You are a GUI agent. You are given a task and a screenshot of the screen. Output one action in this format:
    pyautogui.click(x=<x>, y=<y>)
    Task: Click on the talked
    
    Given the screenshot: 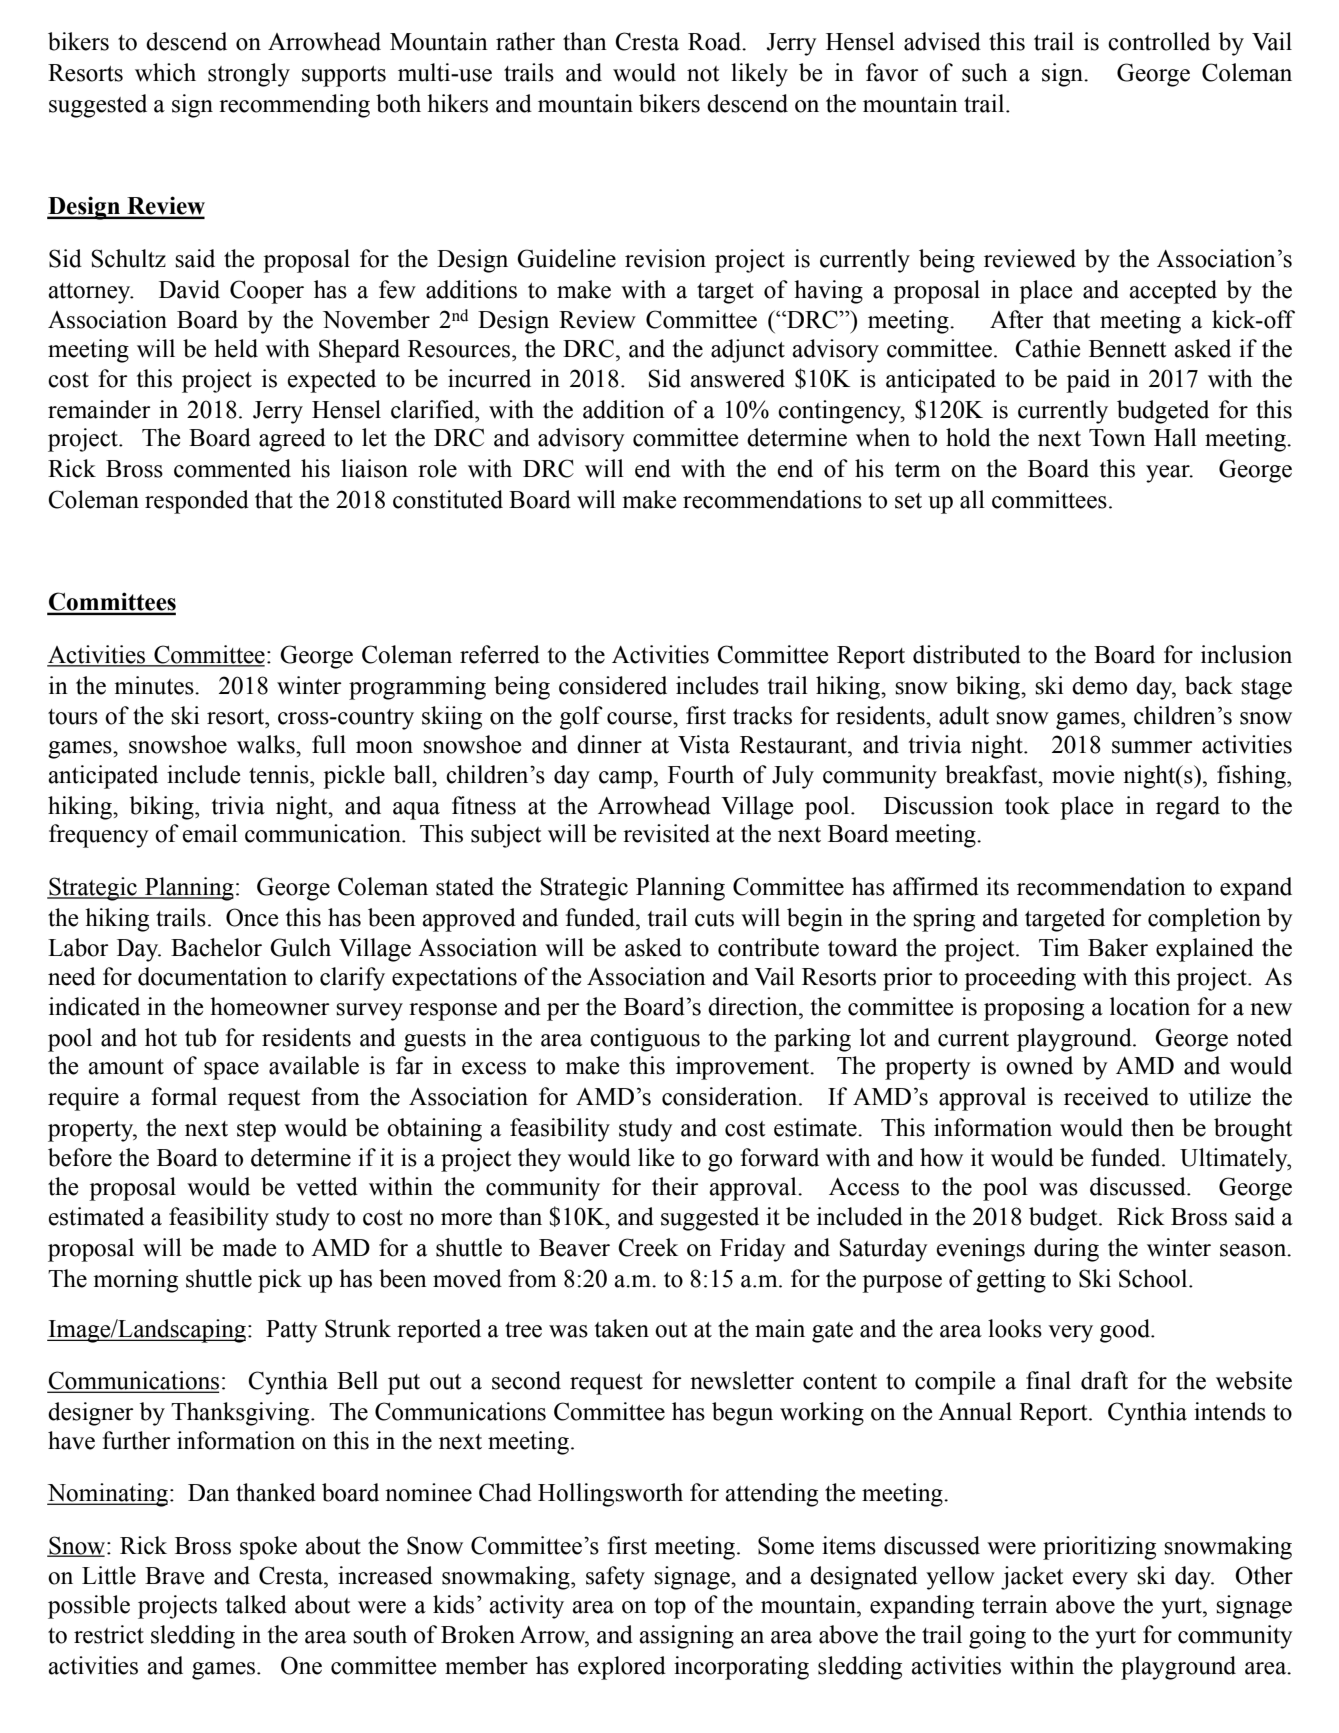 What is the action you would take?
    pyautogui.click(x=256, y=1604)
